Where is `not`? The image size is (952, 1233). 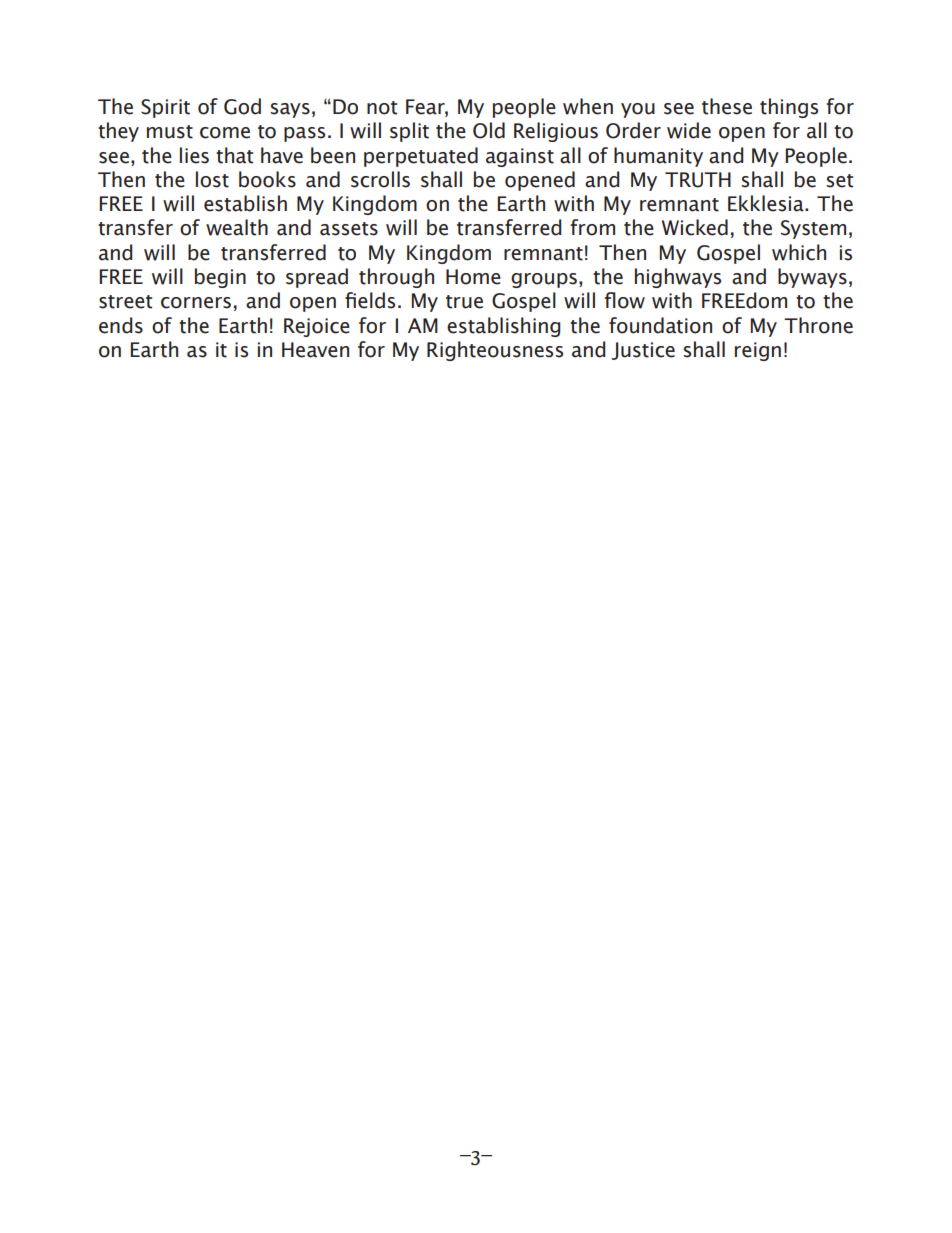
not is located at coordinates (382, 108).
